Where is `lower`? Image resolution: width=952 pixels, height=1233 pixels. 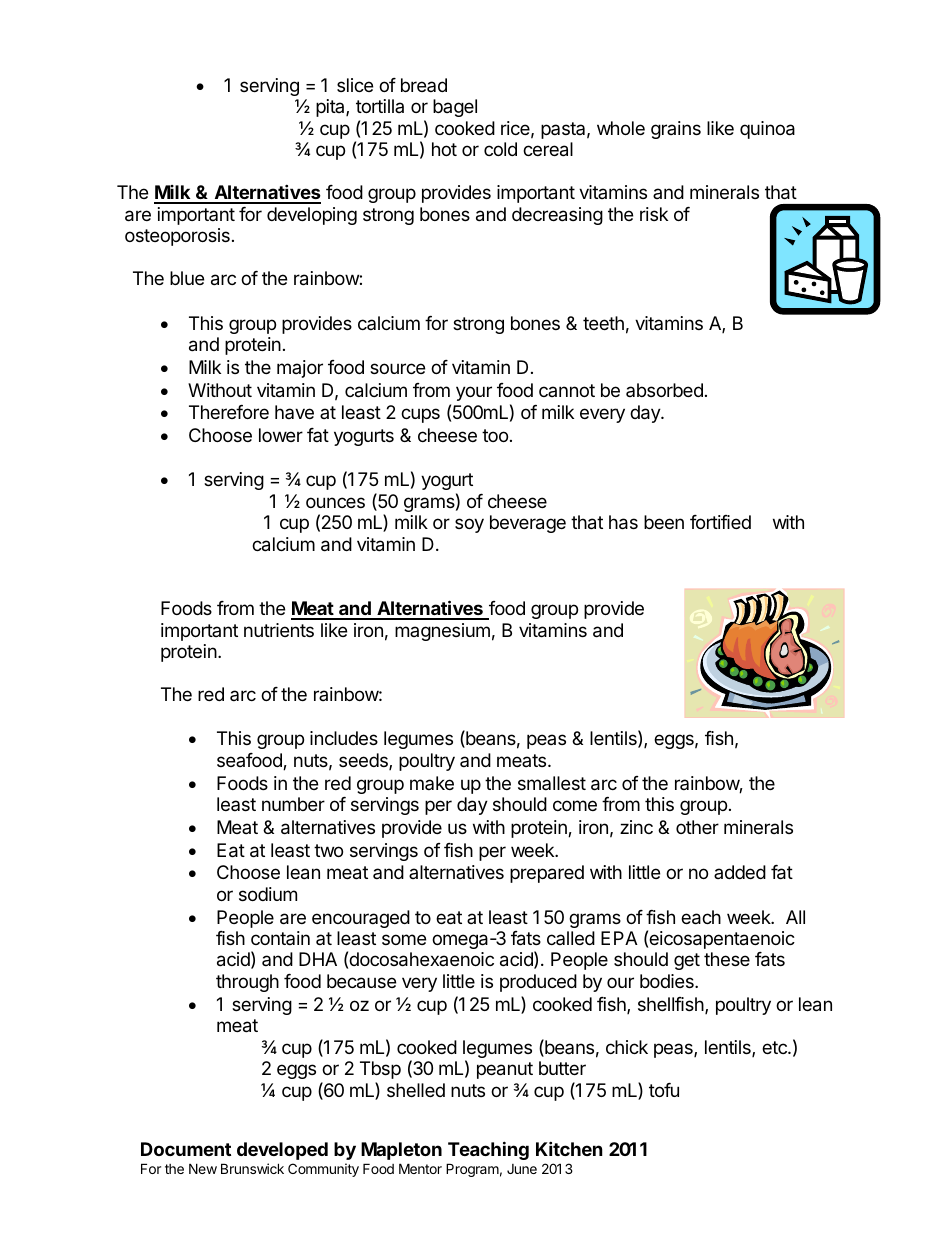
lower is located at coordinates (281, 435).
